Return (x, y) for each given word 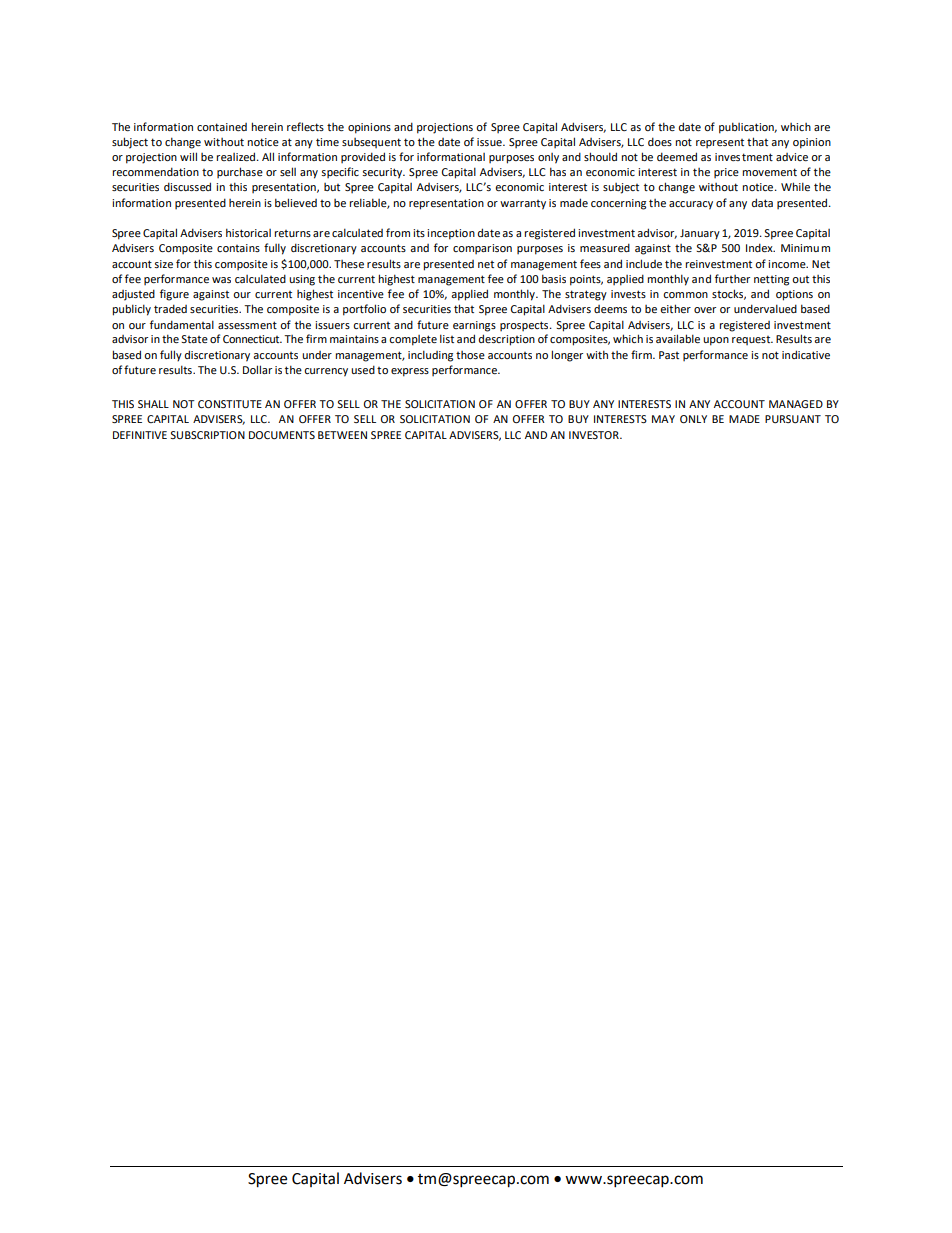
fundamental (182, 324)
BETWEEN (342, 435)
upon (716, 341)
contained (222, 127)
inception (451, 234)
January (700, 234)
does (660, 141)
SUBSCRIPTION (207, 435)
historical (248, 232)
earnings (474, 326)
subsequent (371, 143)
